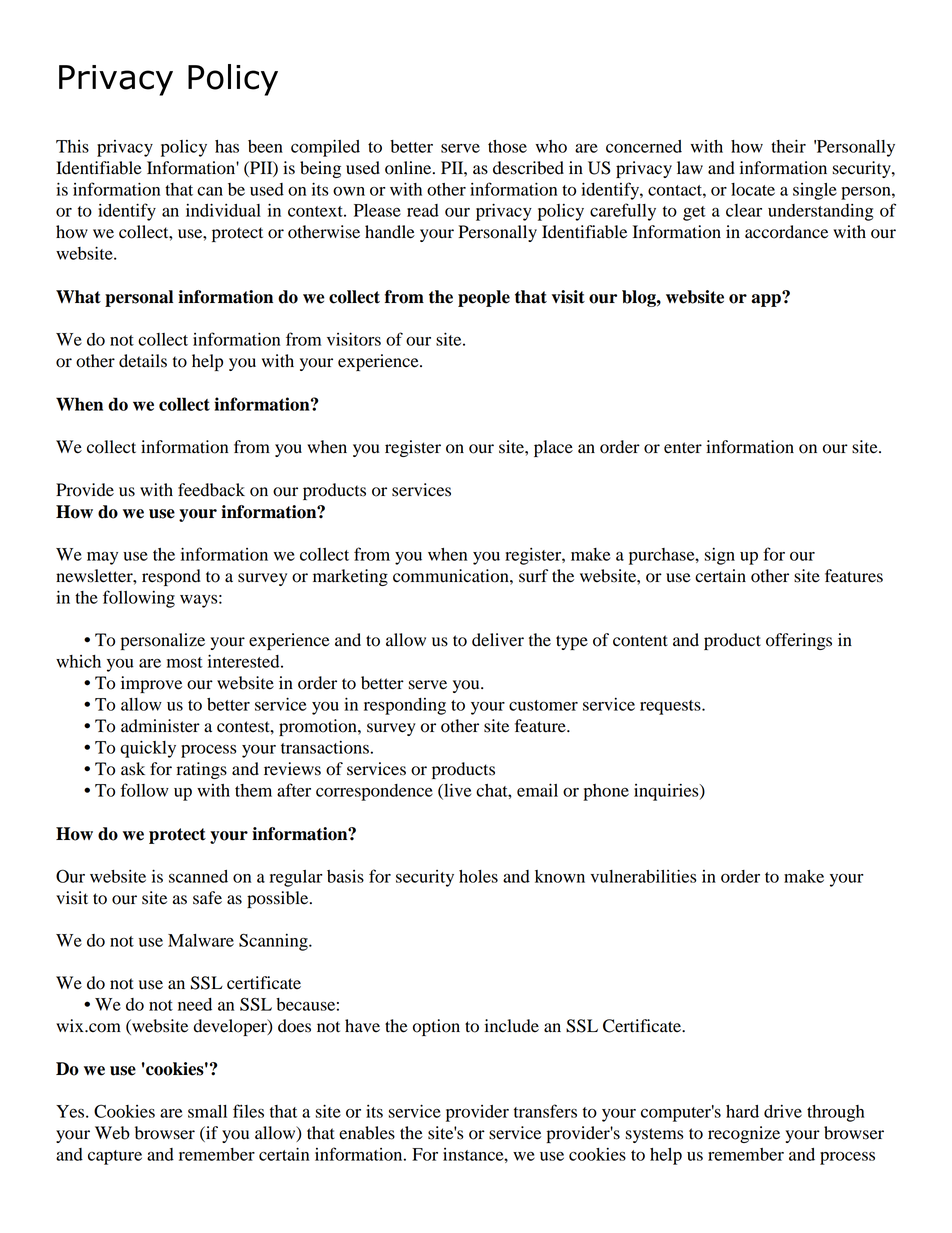  Describe the element at coordinates (643, 876) in the screenshot. I see `vulnerabilities` at that location.
